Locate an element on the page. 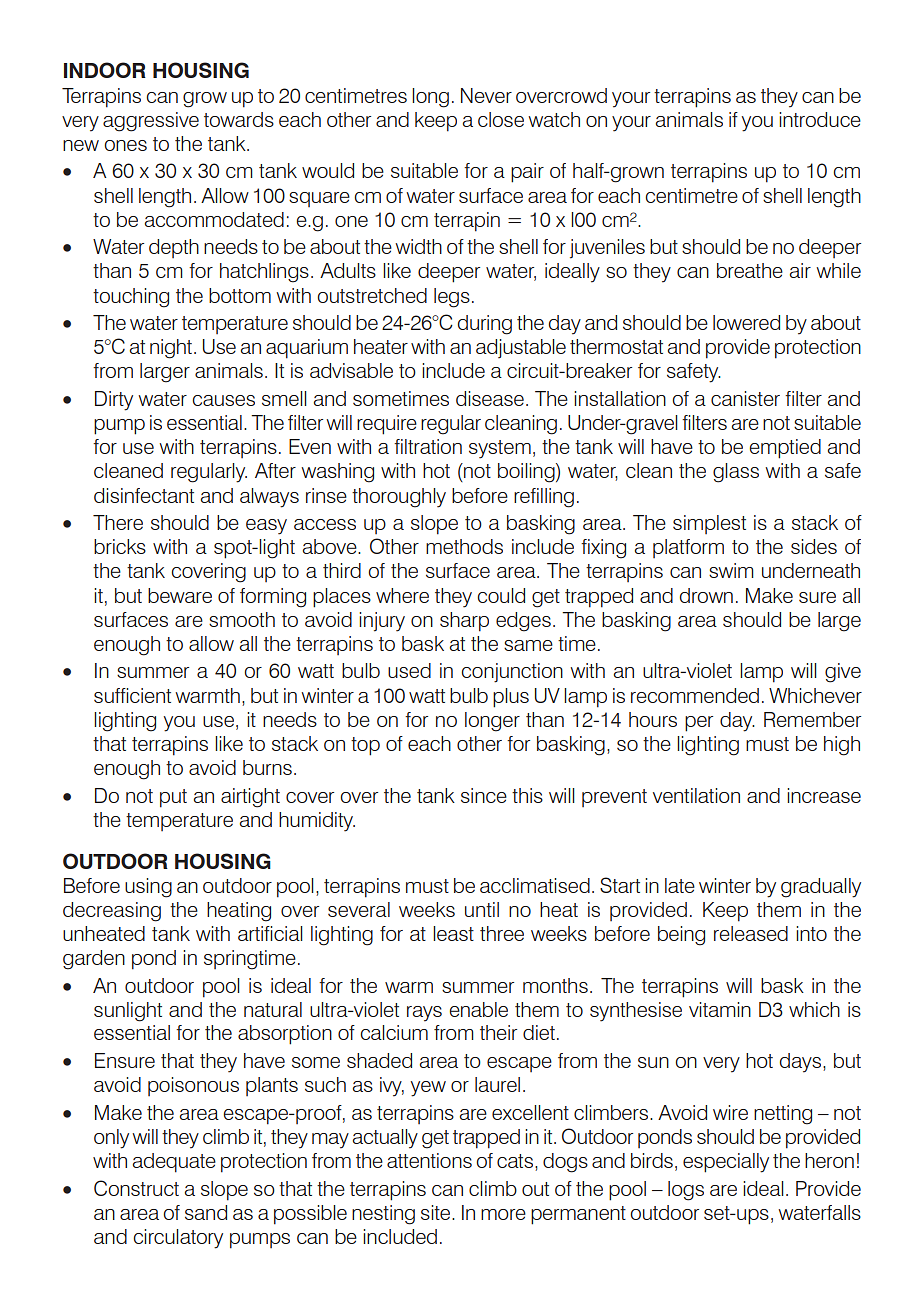 Image resolution: width=924 pixels, height=1311 pixels. garden is located at coordinates (94, 960).
